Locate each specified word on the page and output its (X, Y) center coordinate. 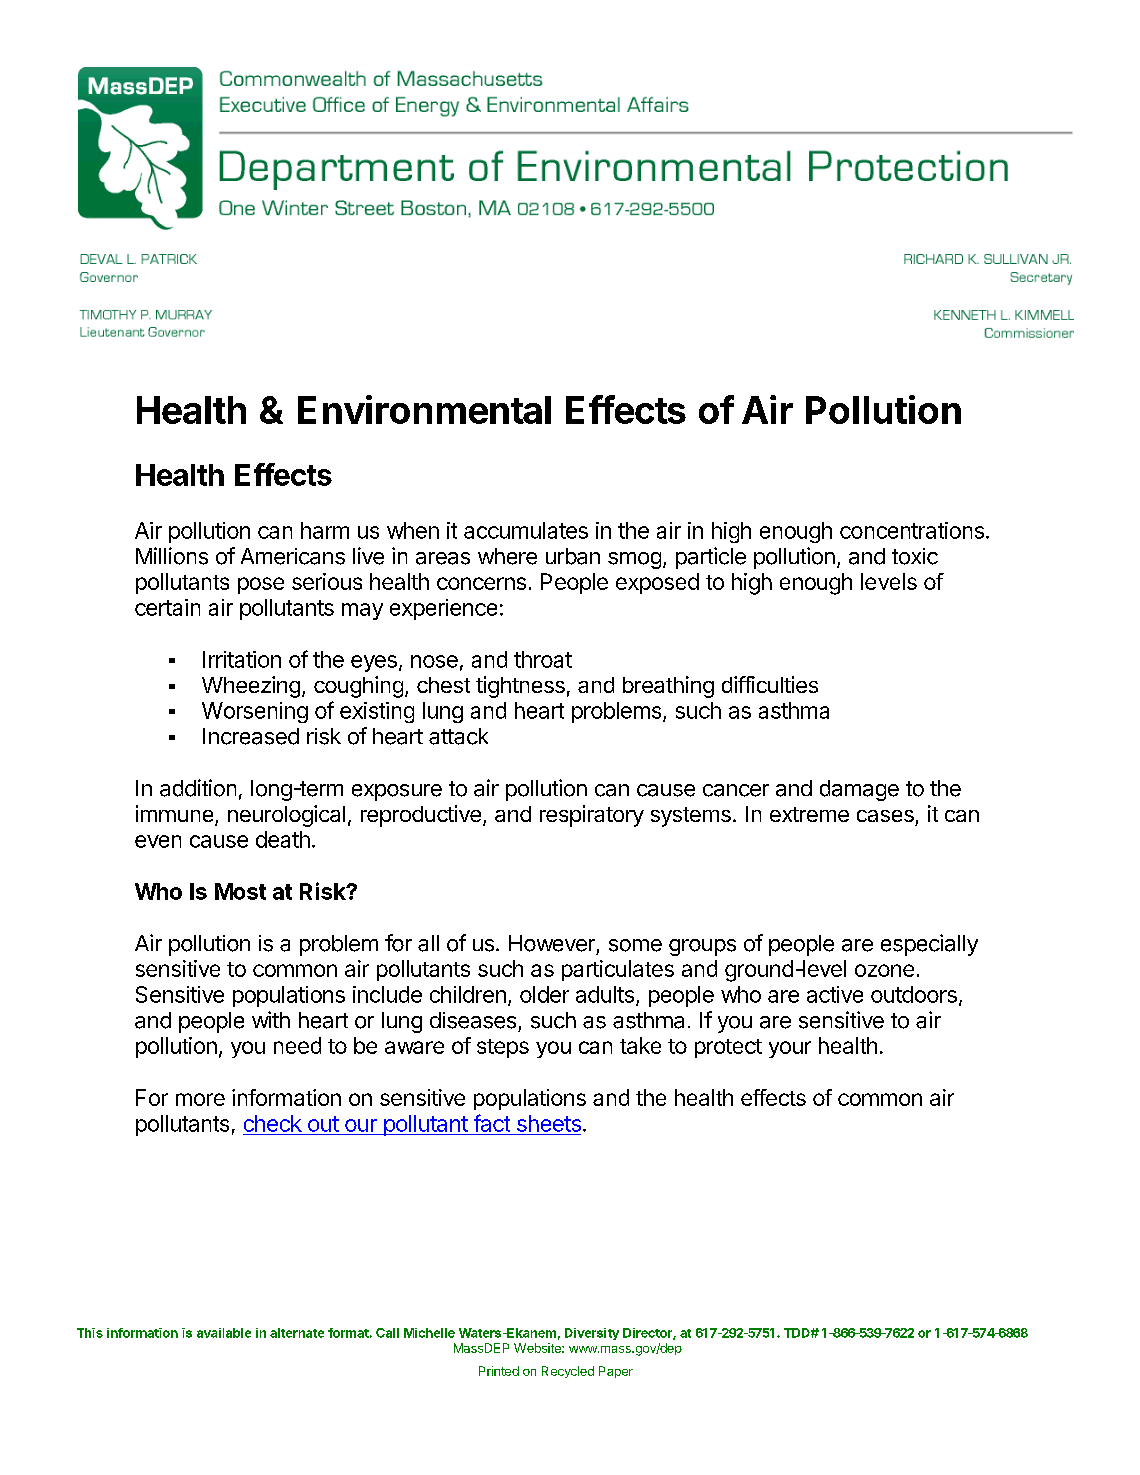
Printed (499, 1371)
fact (492, 1123)
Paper (616, 1372)
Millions (172, 556)
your (790, 1049)
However (552, 943)
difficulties (770, 684)
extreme (809, 814)
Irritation (242, 659)
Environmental (424, 409)
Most (240, 891)
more (200, 1099)
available (224, 1333)
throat (543, 659)
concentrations (912, 530)
